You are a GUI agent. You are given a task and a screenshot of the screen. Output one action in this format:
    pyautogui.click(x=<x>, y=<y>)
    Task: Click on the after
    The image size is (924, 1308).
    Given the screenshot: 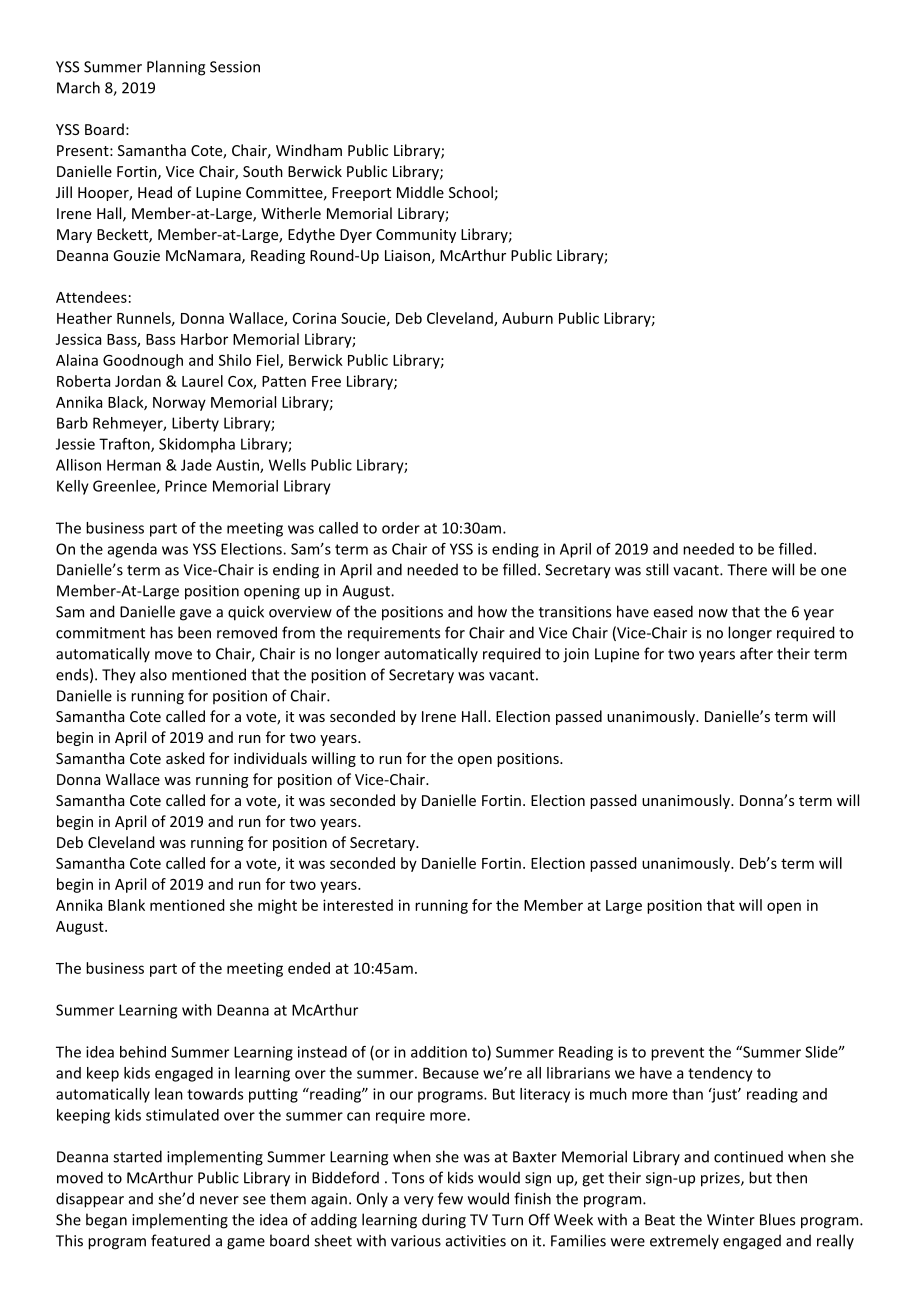 What is the action you would take?
    pyautogui.click(x=756, y=653)
